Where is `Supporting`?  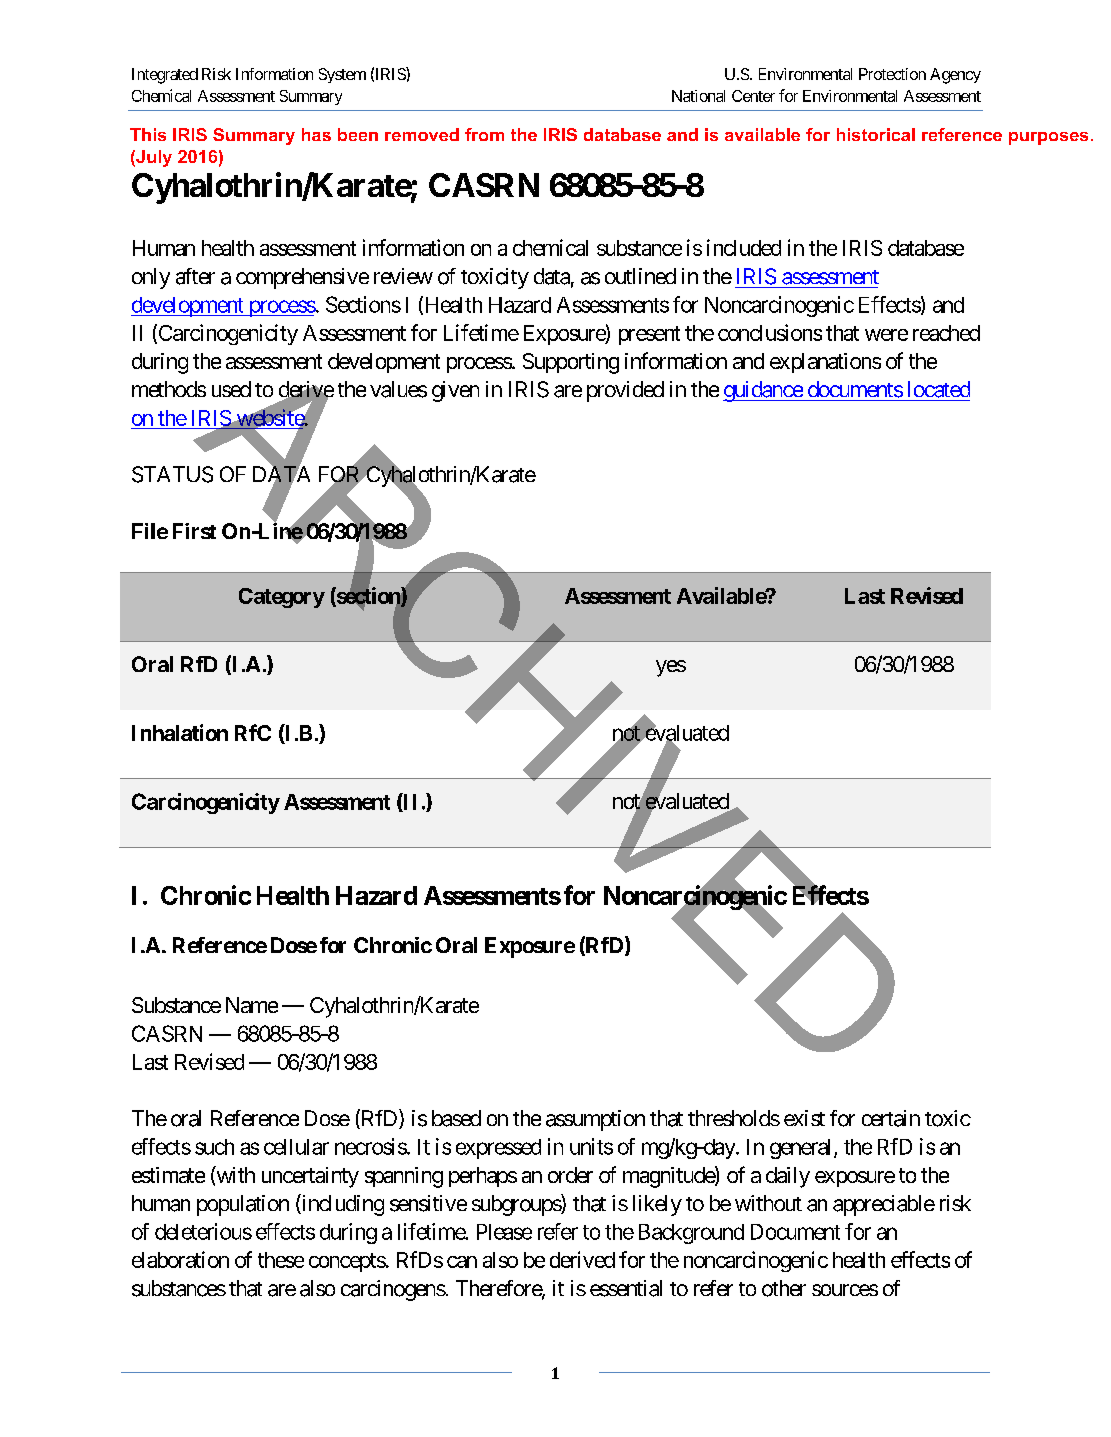
Supporting is located at coordinates (571, 363).
